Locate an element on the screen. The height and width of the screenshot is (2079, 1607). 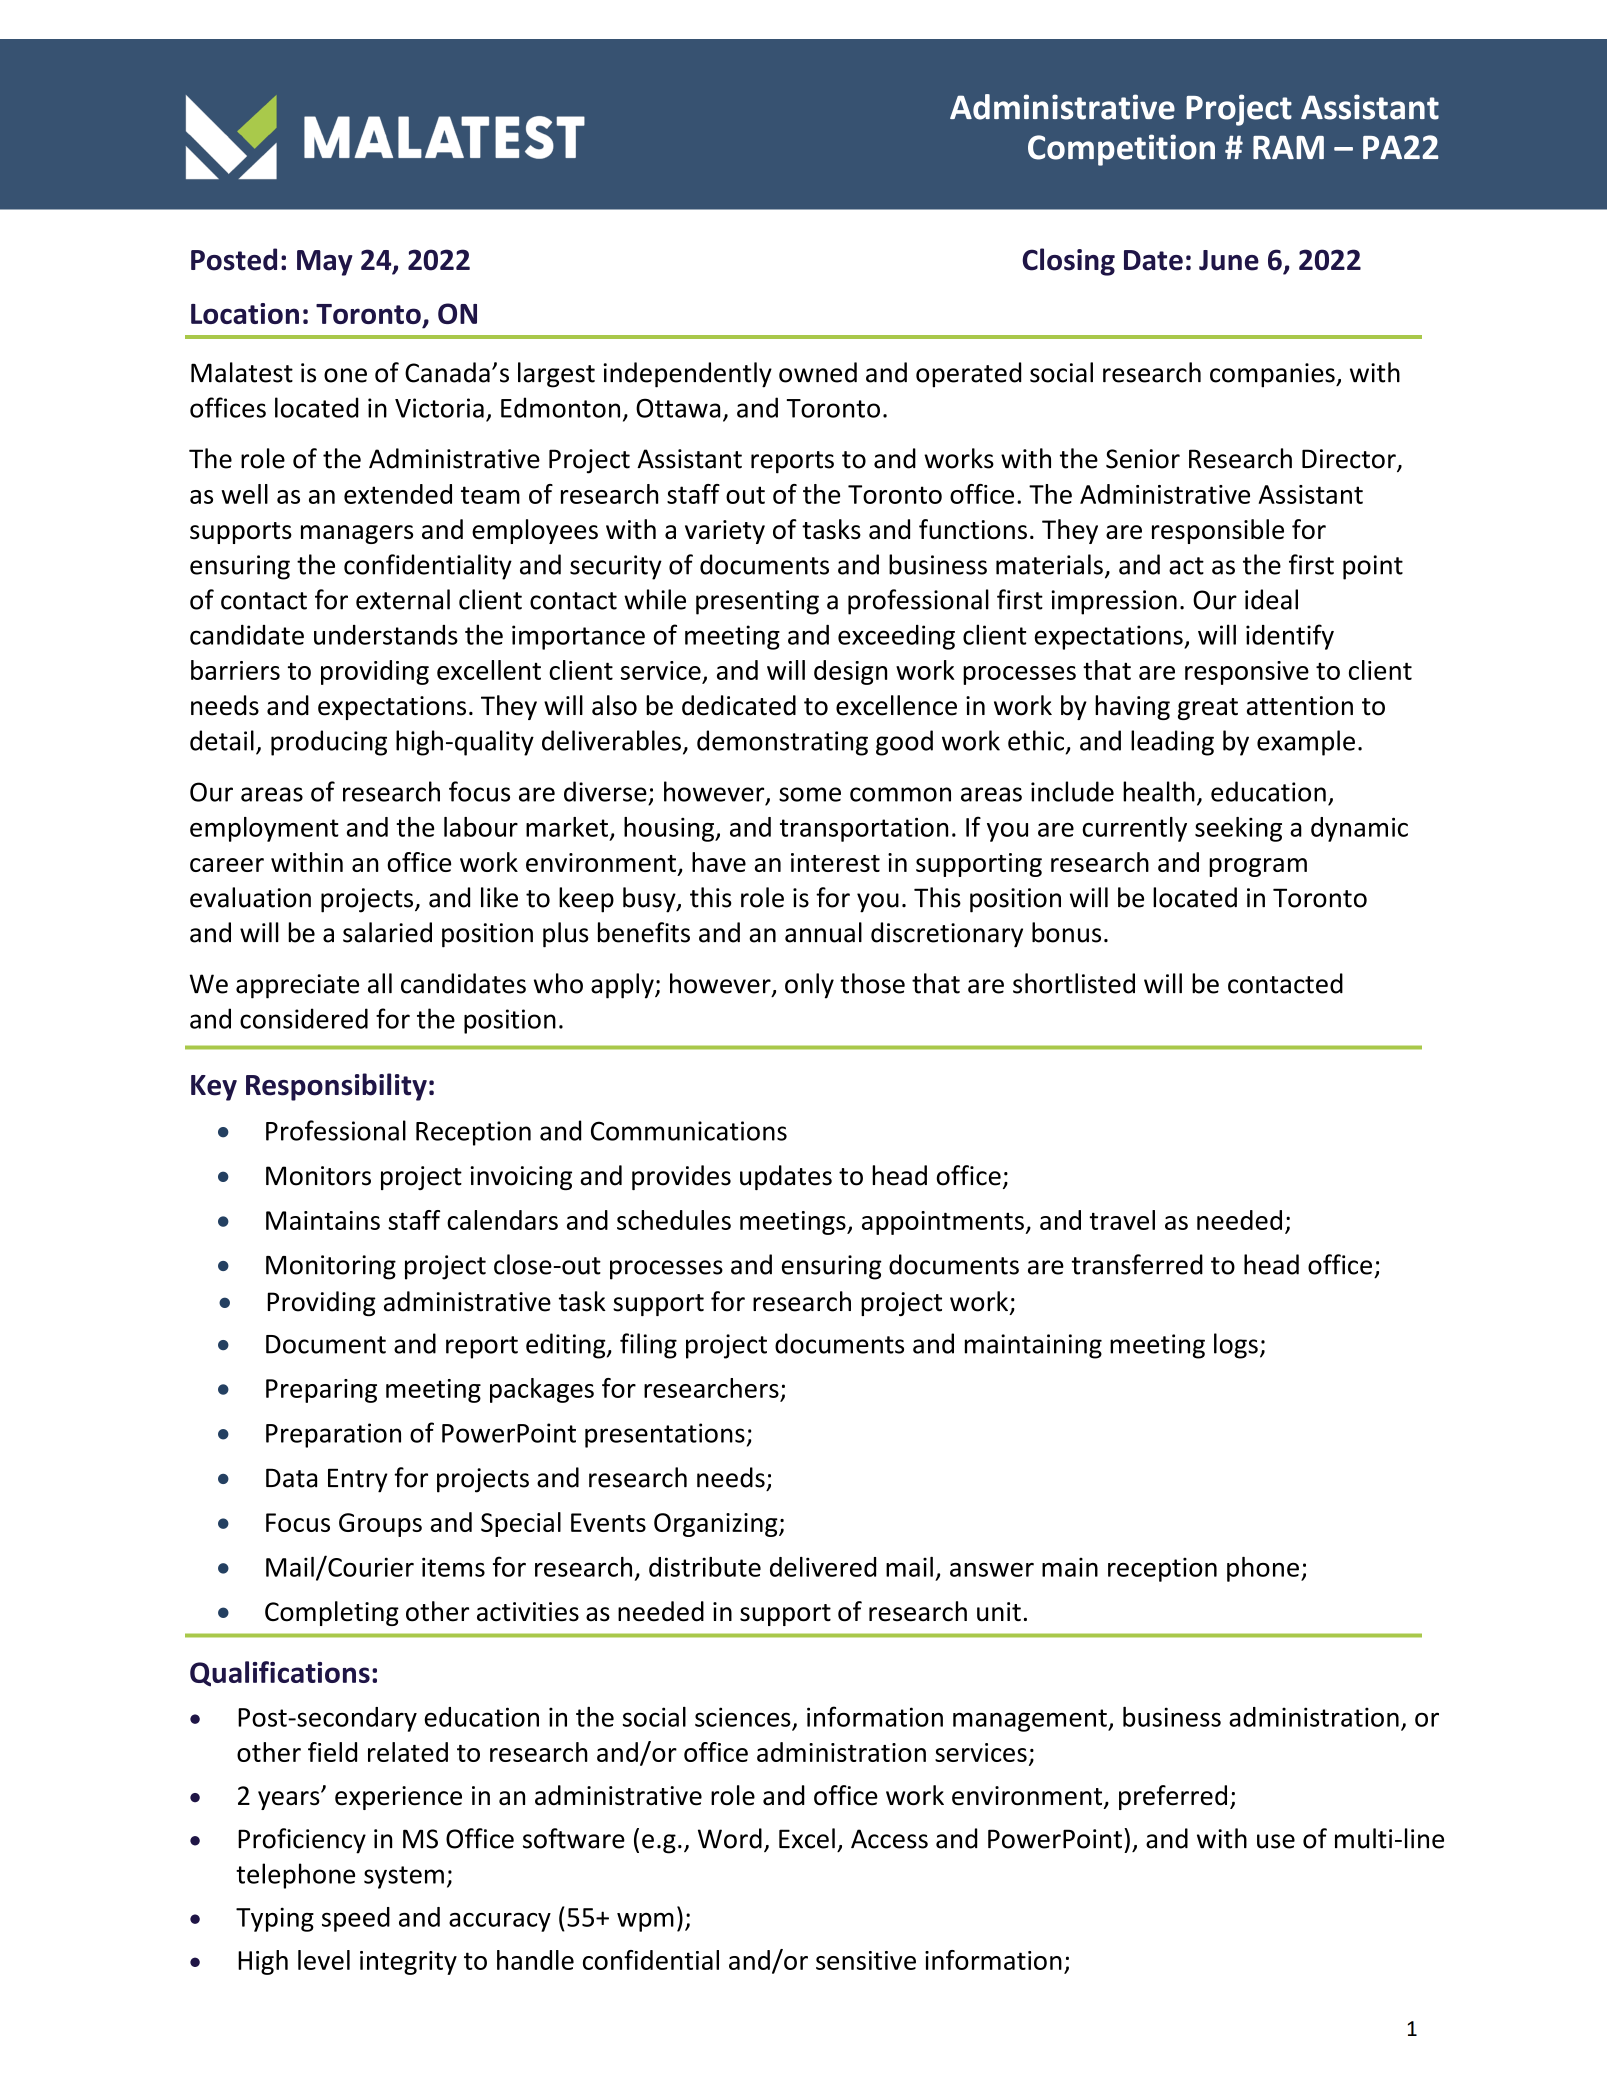
owned is located at coordinates (818, 372).
